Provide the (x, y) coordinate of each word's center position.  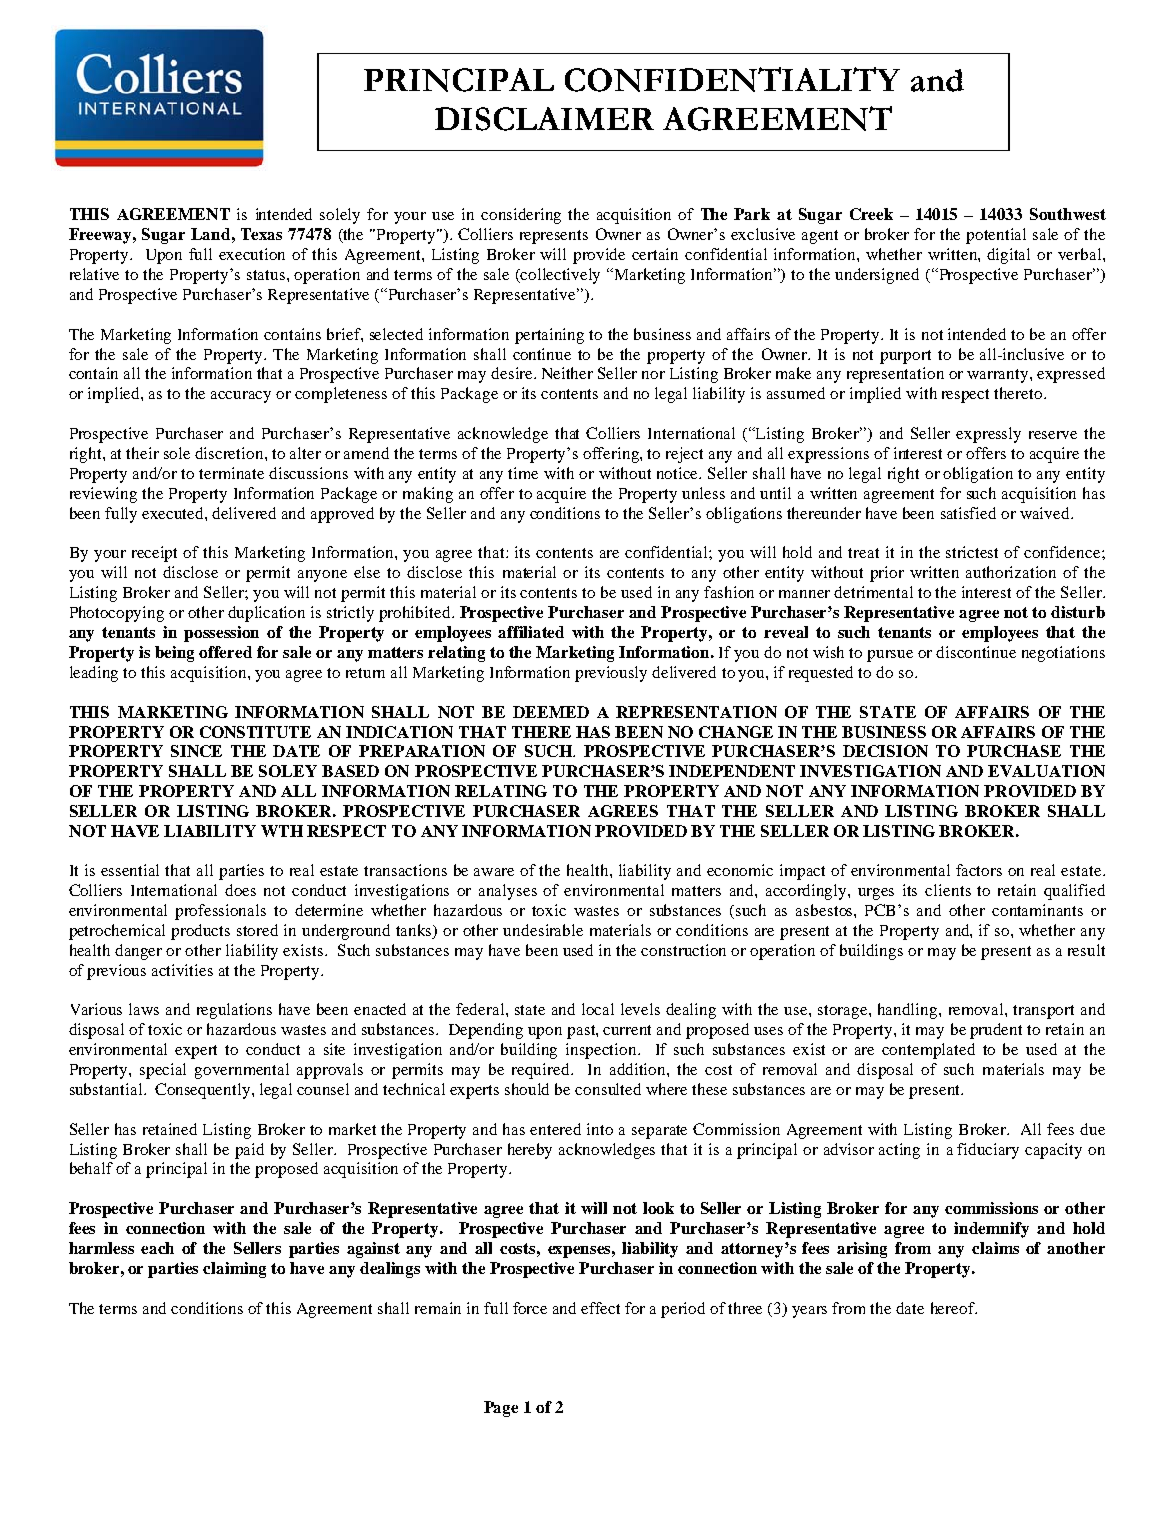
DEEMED (551, 712)
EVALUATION (1046, 771)
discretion (230, 453)
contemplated (928, 1051)
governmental (242, 1071)
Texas (261, 234)
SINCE (196, 751)
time (523, 473)
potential (996, 236)
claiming (234, 1270)
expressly (988, 435)
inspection (602, 1051)
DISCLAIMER (544, 119)
